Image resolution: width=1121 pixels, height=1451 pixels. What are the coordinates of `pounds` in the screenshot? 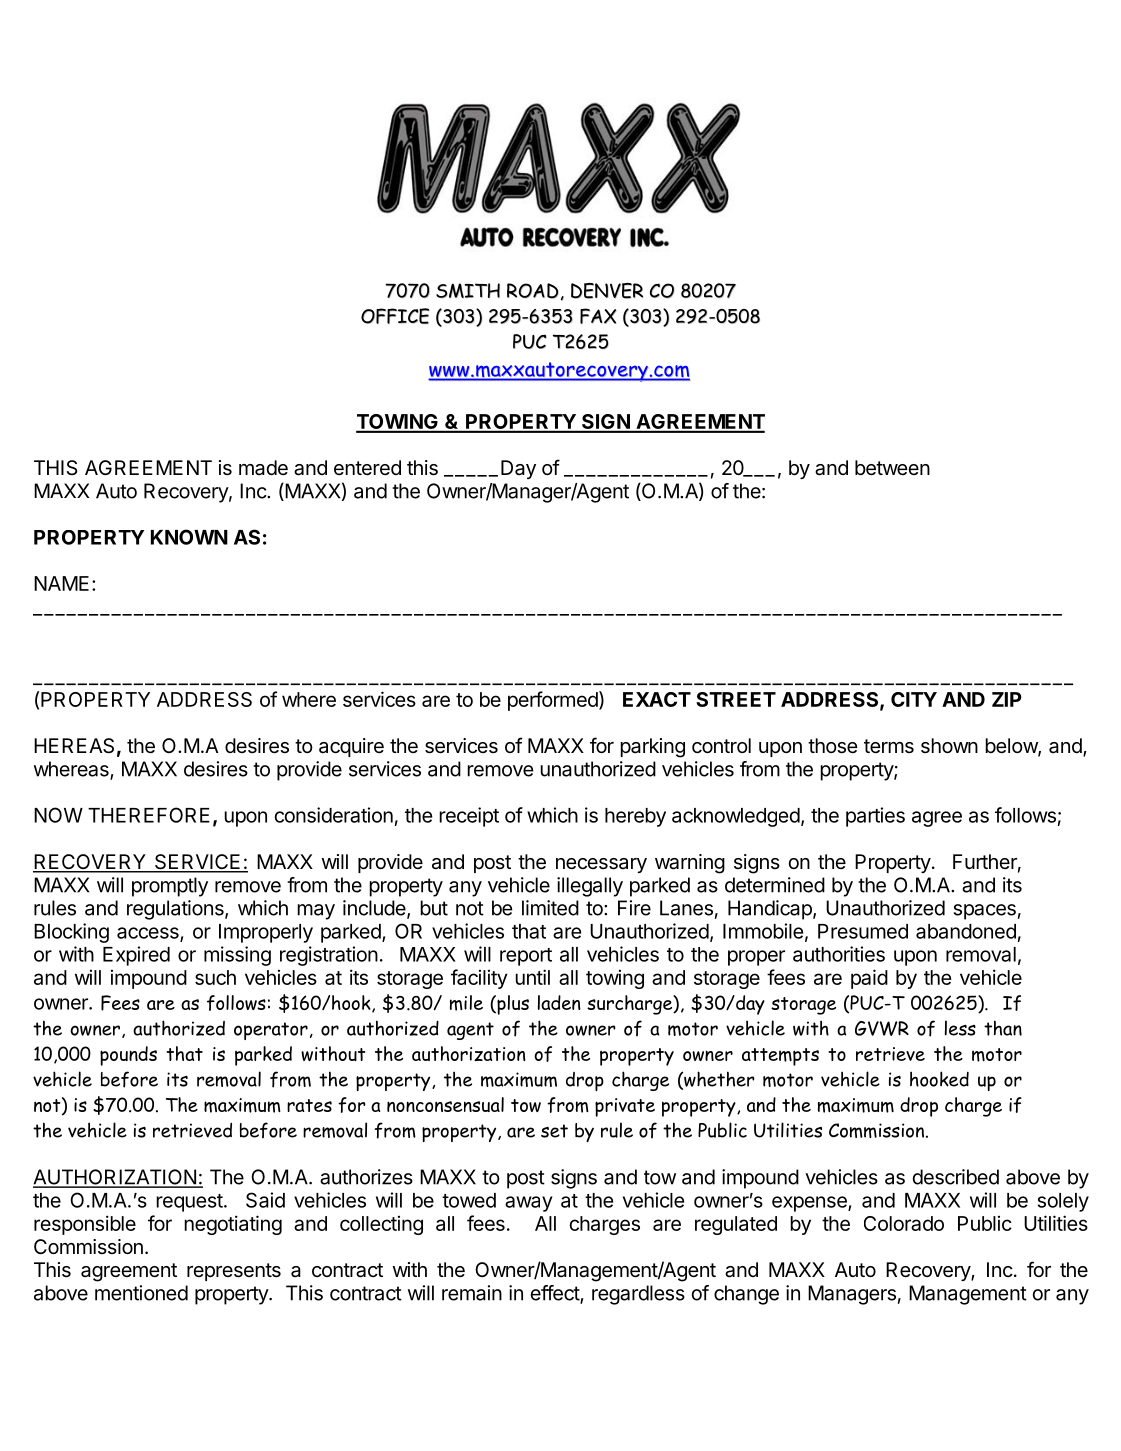 It's located at (128, 1056).
